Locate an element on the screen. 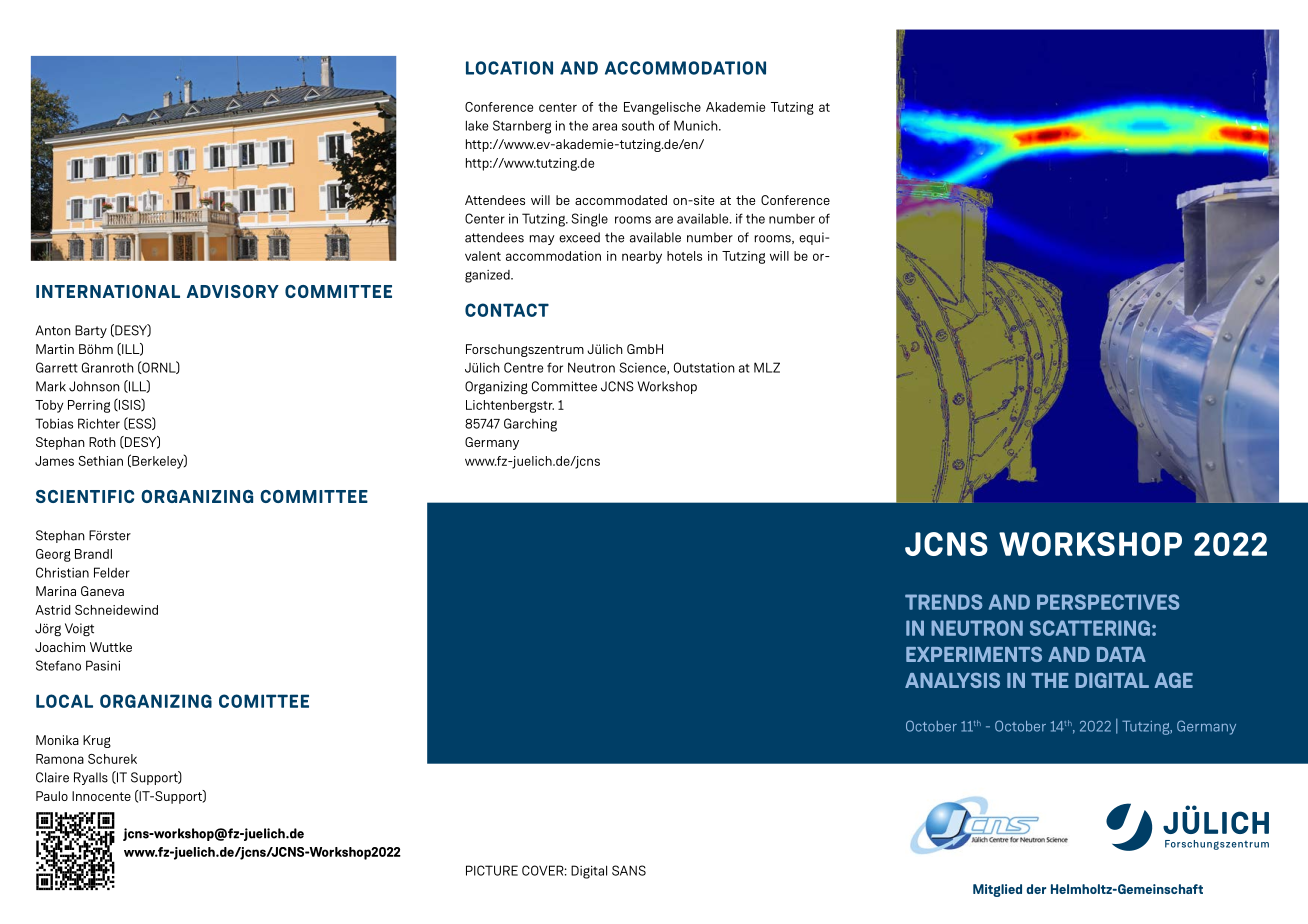 The width and height of the screenshot is (1308, 924). ADVISORY is located at coordinates (233, 291).
